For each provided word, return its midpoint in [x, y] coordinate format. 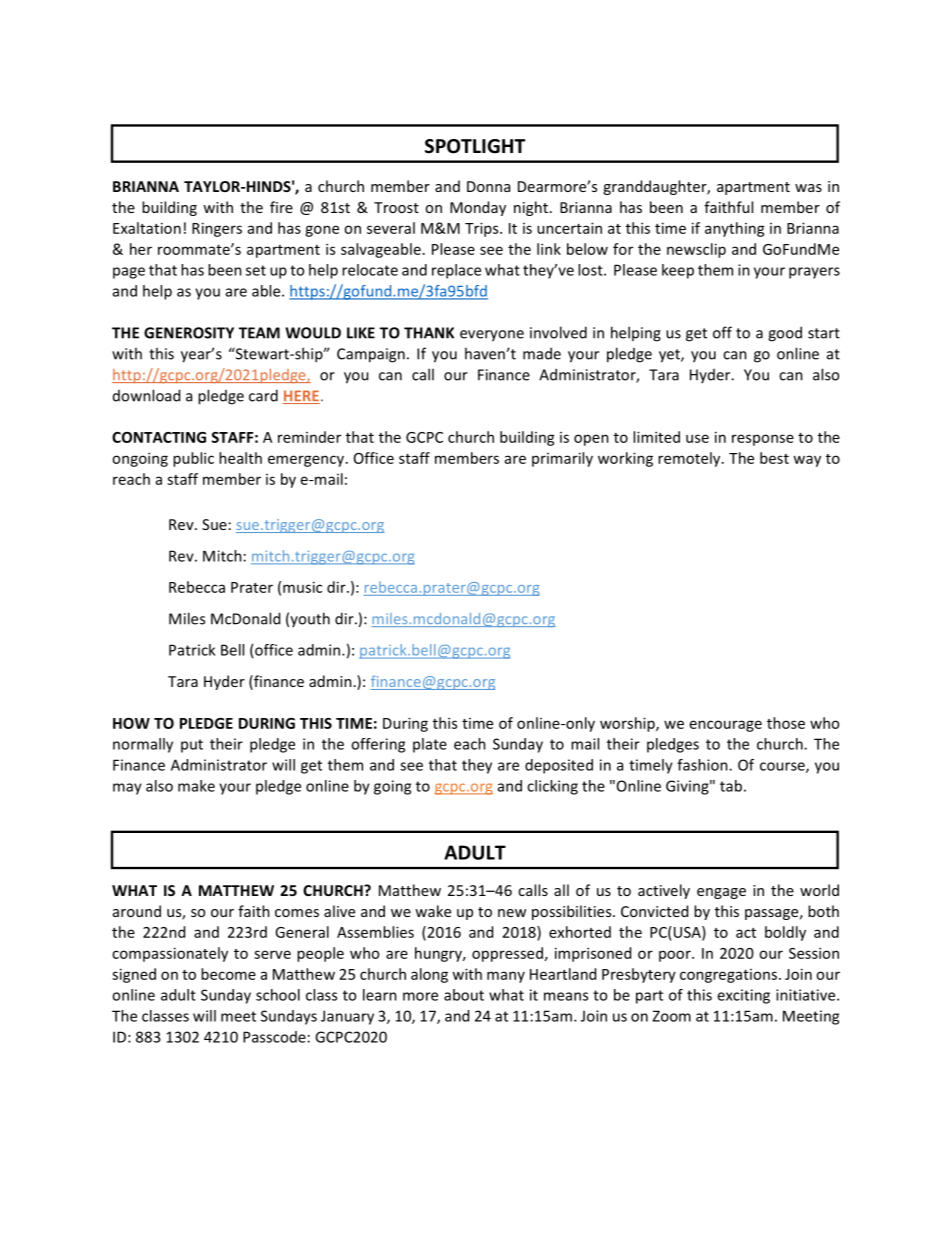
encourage [726, 726]
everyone [492, 336]
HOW [131, 723]
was [808, 188]
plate [430, 745]
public [193, 459]
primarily [562, 459]
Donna [488, 186]
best [774, 458]
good [785, 334]
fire [281, 207]
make [196, 786]
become [228, 974]
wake [433, 911]
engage [721, 893]
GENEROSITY [189, 333]
